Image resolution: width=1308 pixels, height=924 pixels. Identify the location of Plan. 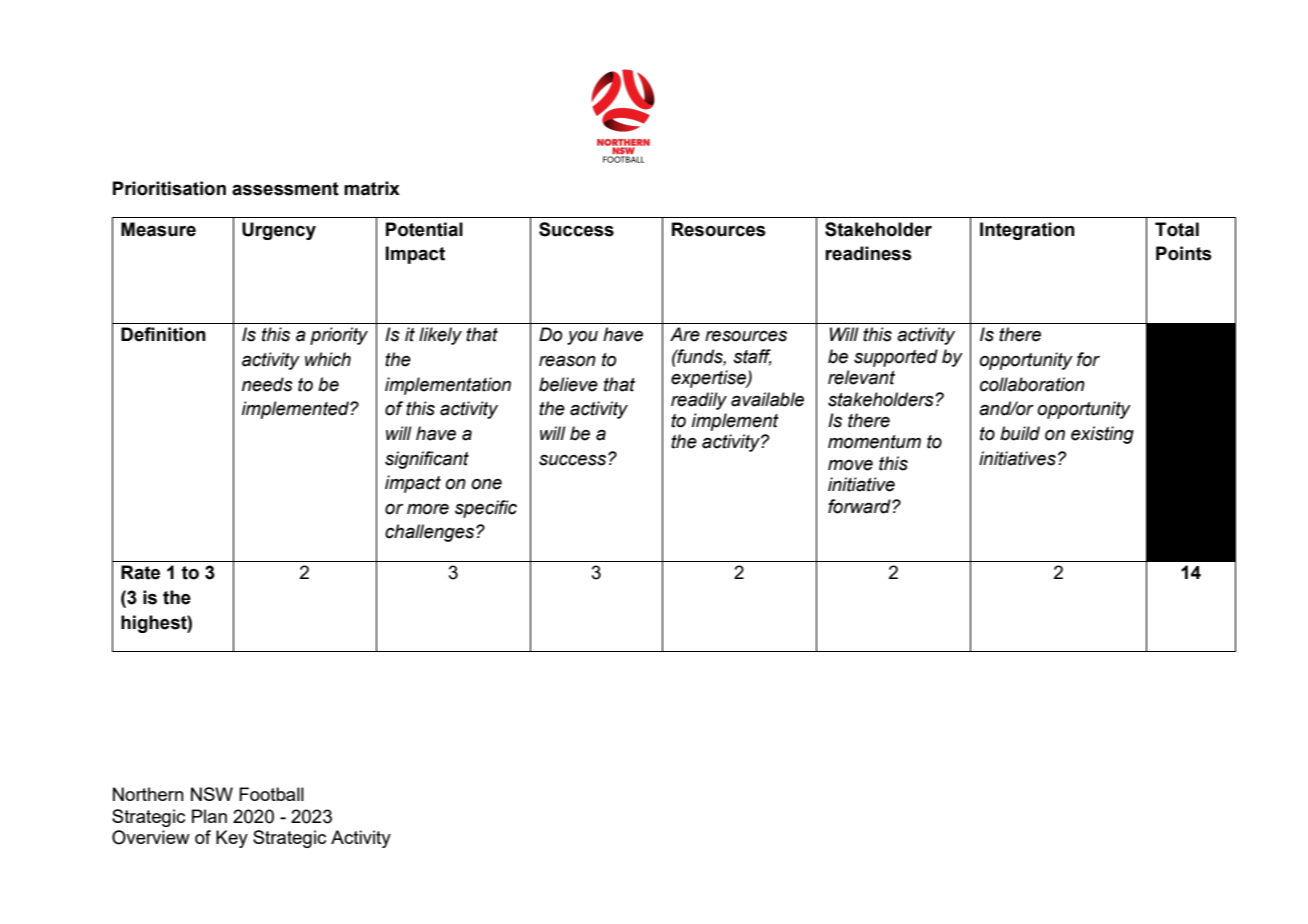
(209, 816).
